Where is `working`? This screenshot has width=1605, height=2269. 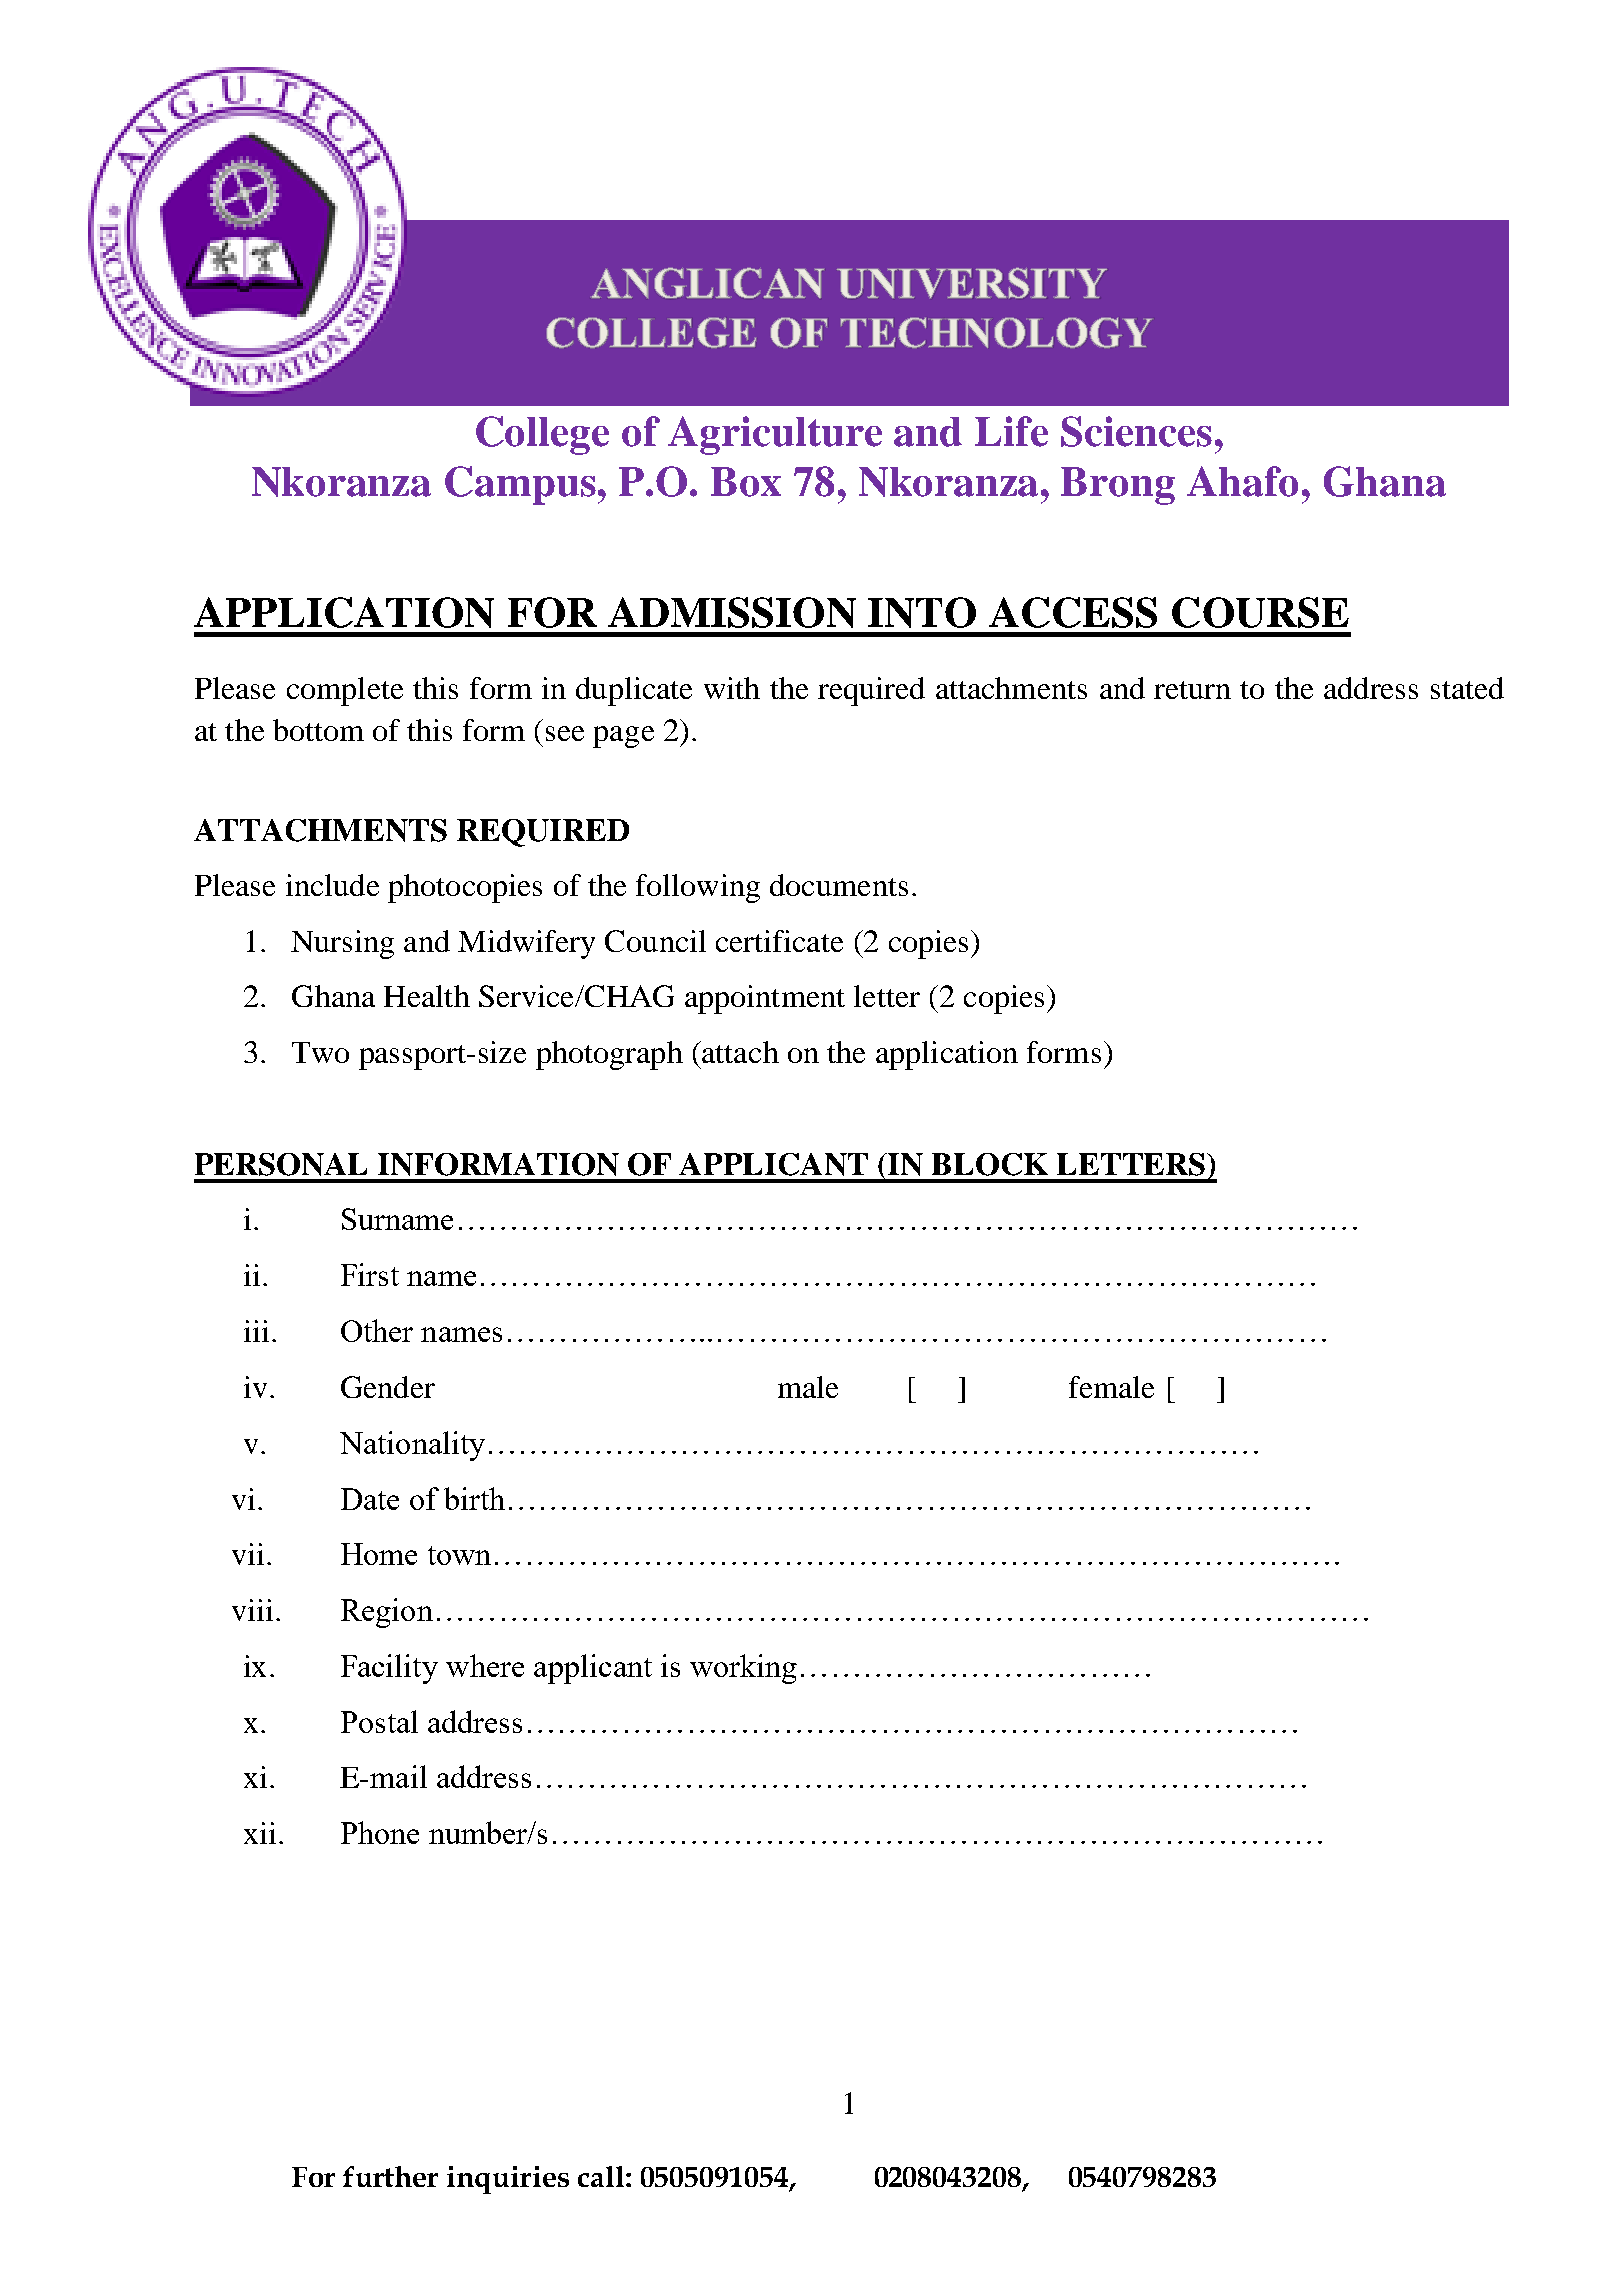 working is located at coordinates (743, 1669).
